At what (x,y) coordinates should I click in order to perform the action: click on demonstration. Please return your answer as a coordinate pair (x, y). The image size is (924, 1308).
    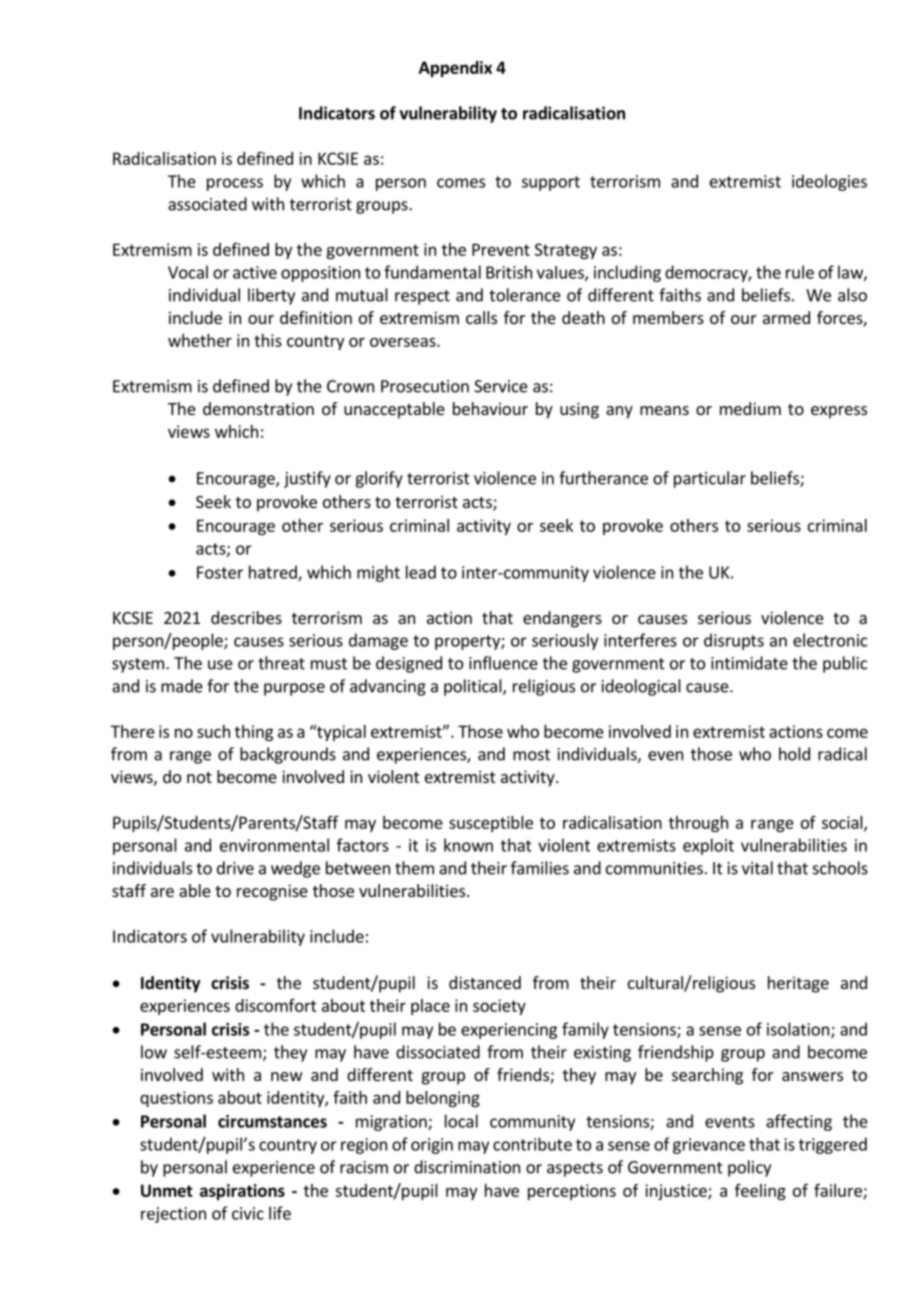
    Looking at the image, I should click on (258, 408).
